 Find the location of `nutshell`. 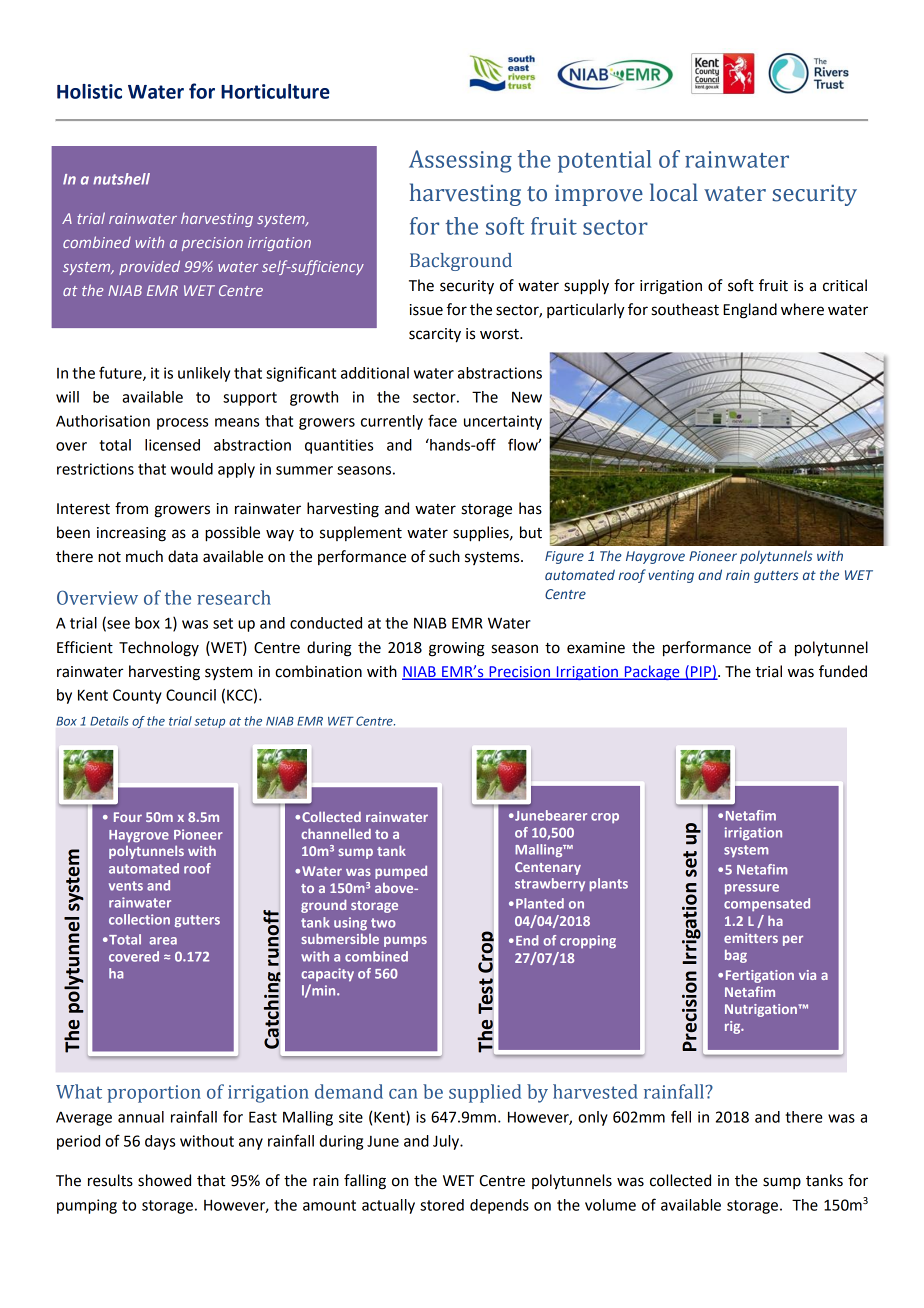

nutshell is located at coordinates (121, 179).
